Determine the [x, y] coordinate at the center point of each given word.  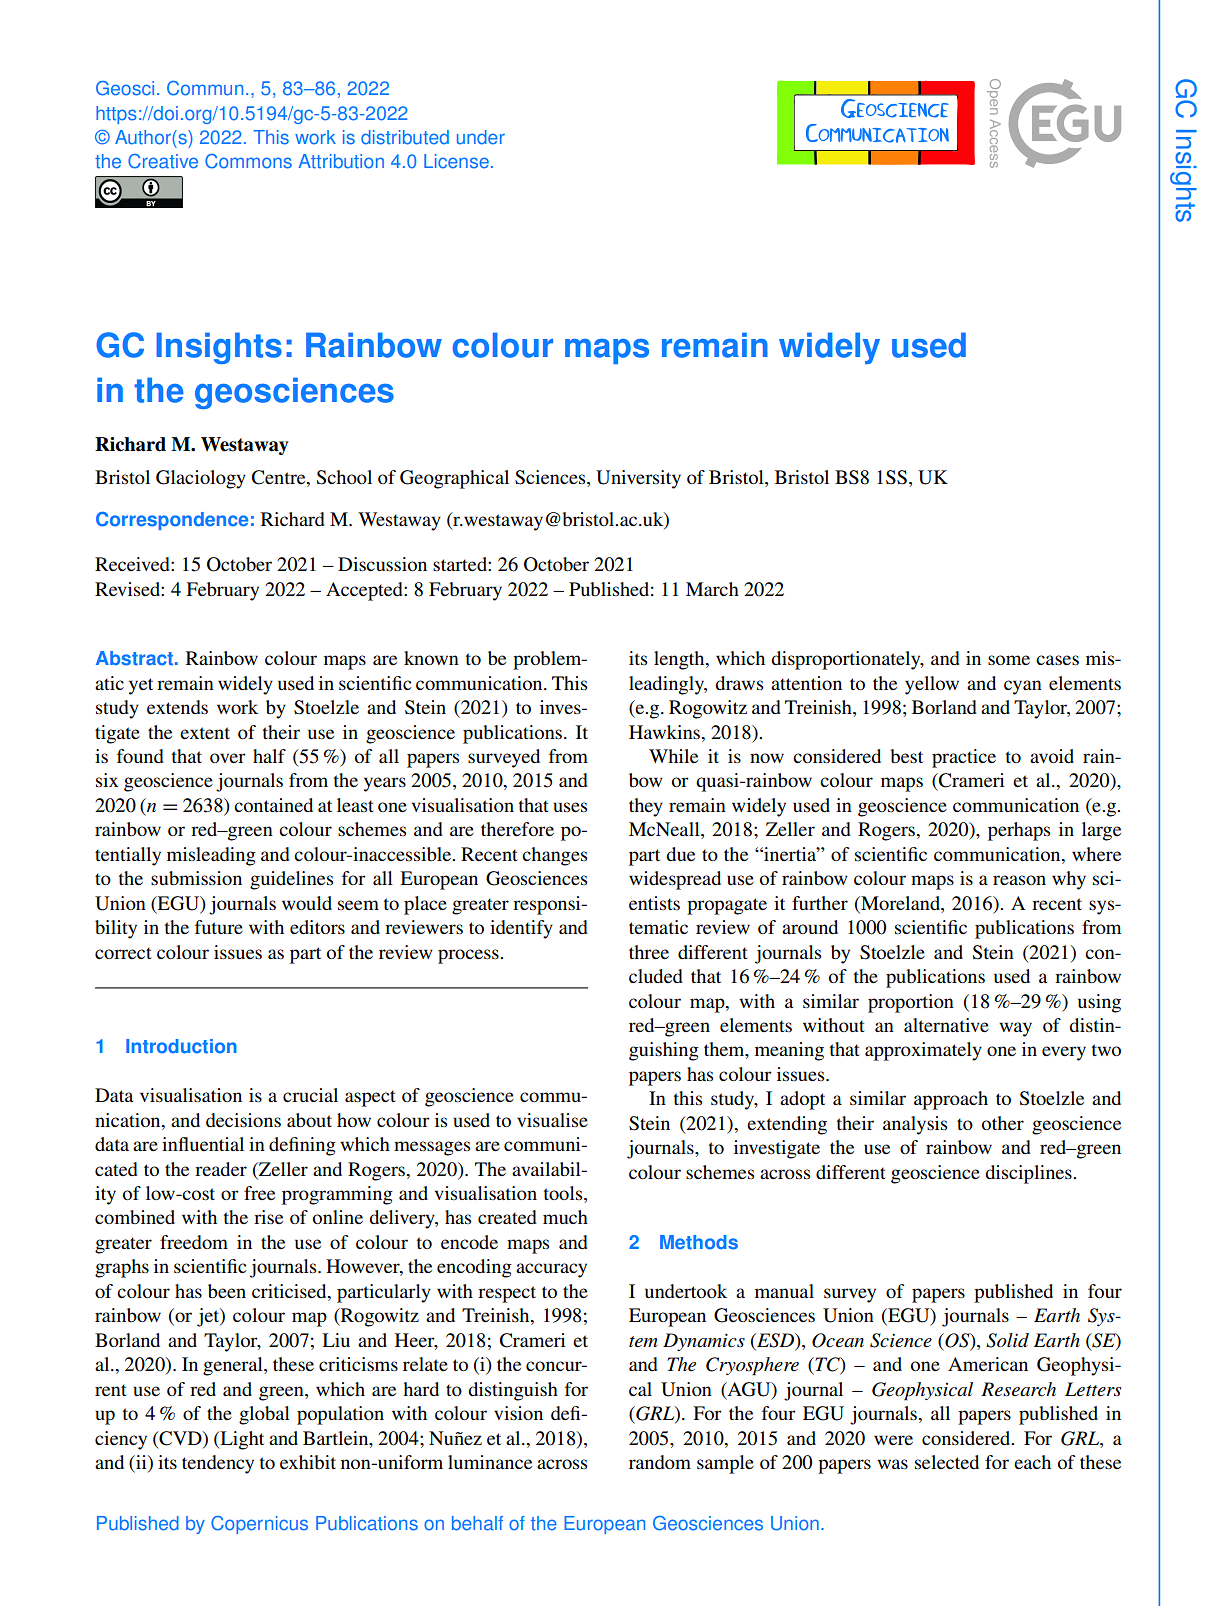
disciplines [1029, 1174]
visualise [552, 1120]
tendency [218, 1464]
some [1009, 660]
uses [570, 807]
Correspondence [172, 521]
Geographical [454, 479]
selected [947, 1462]
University [638, 479]
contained [273, 805]
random [660, 1462]
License [456, 161]
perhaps [1019, 831]
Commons [248, 161]
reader [221, 1169]
